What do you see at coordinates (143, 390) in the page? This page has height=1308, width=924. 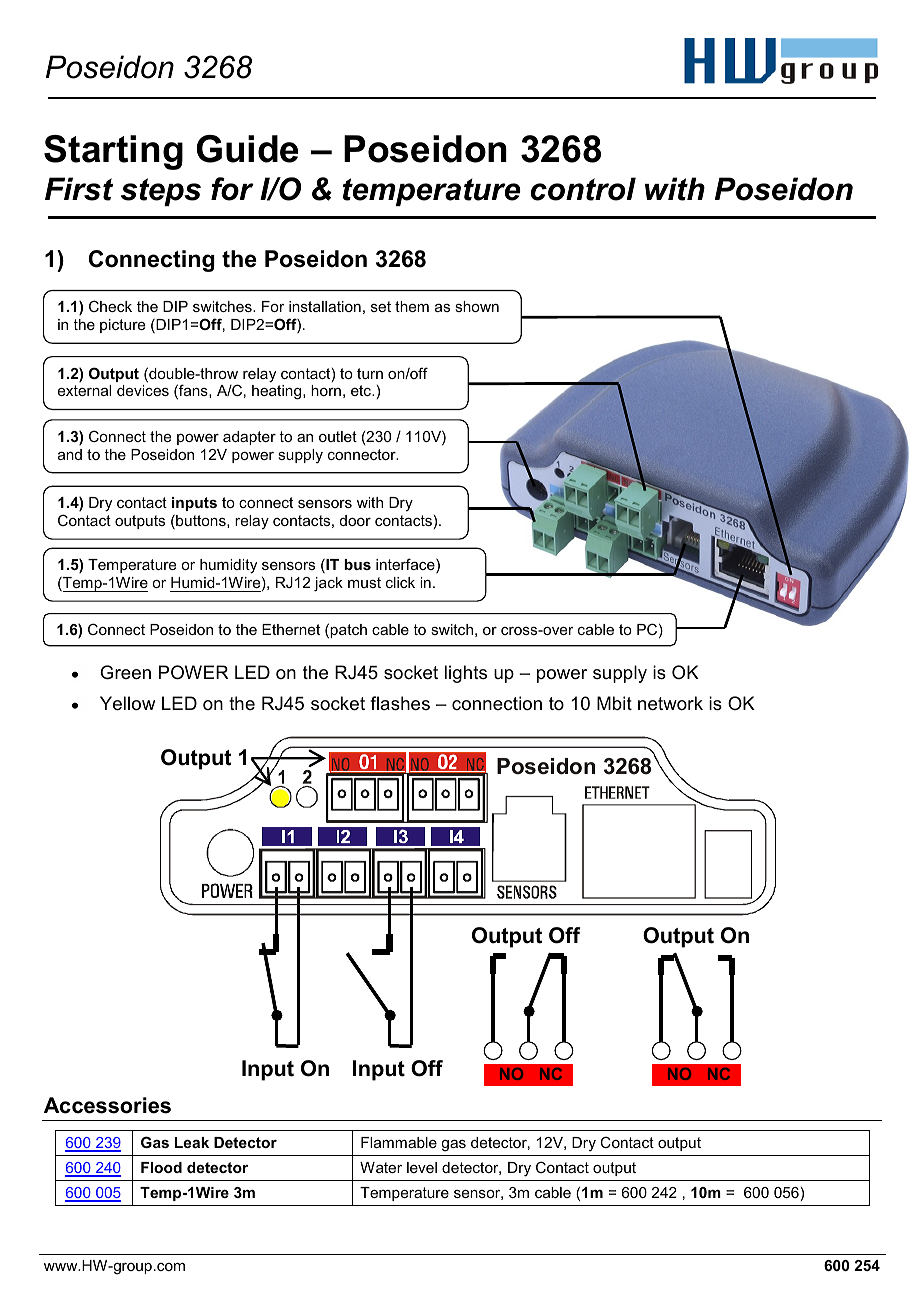 I see `devices` at bounding box center [143, 390].
